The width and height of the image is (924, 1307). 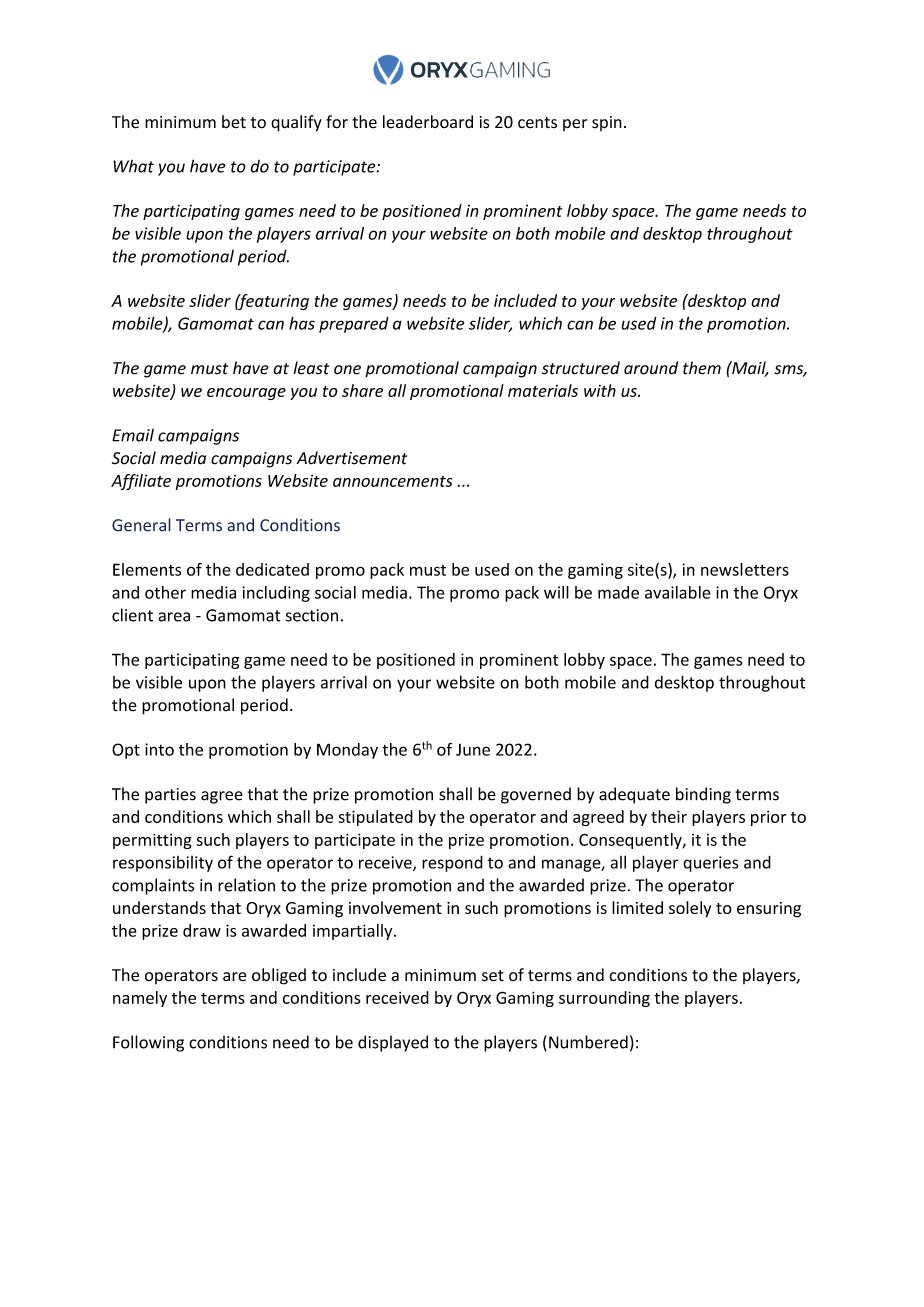 What do you see at coordinates (170, 796) in the image?
I see `parties` at bounding box center [170, 796].
